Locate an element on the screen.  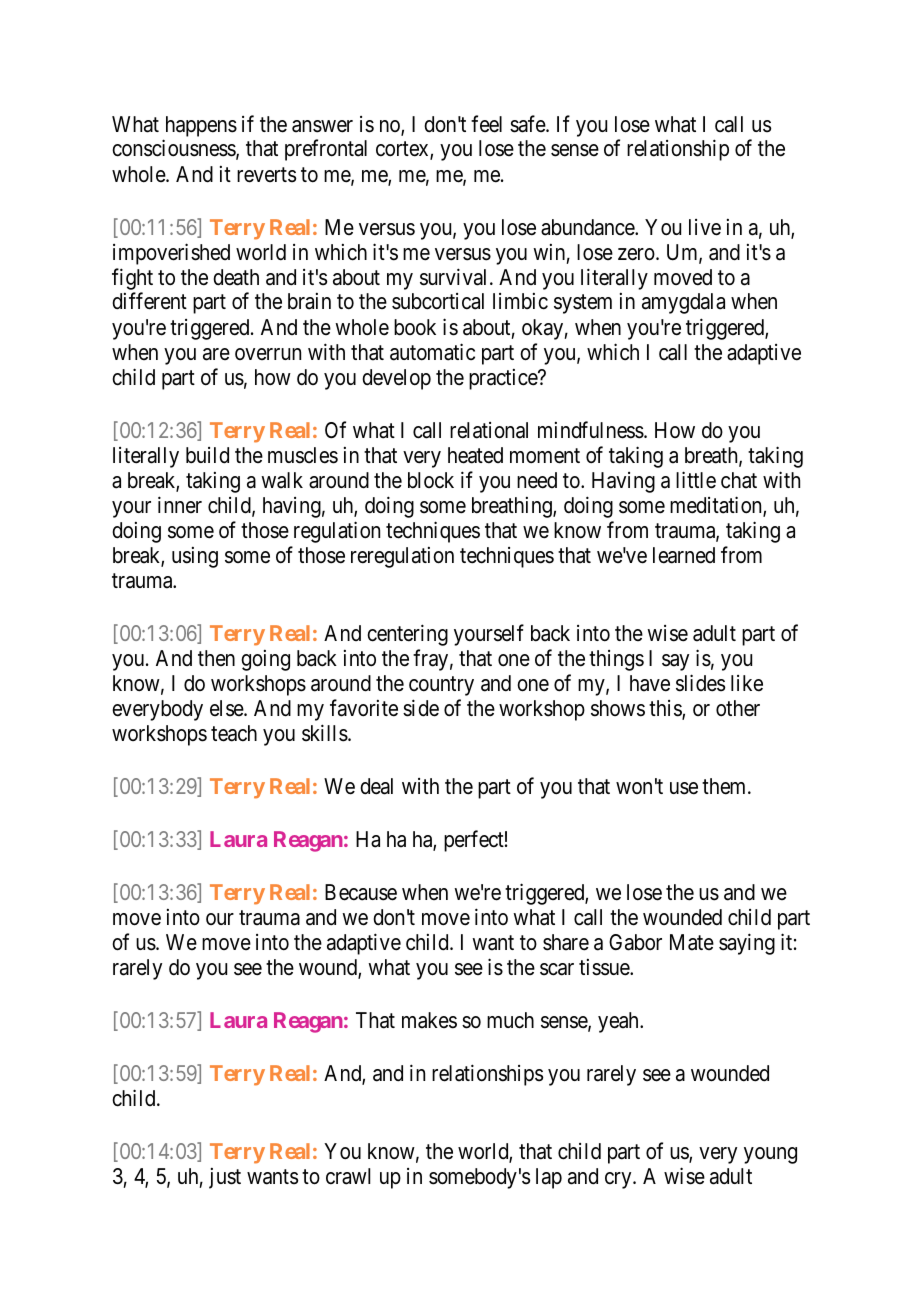
just is located at coordinates (225, 1178).
